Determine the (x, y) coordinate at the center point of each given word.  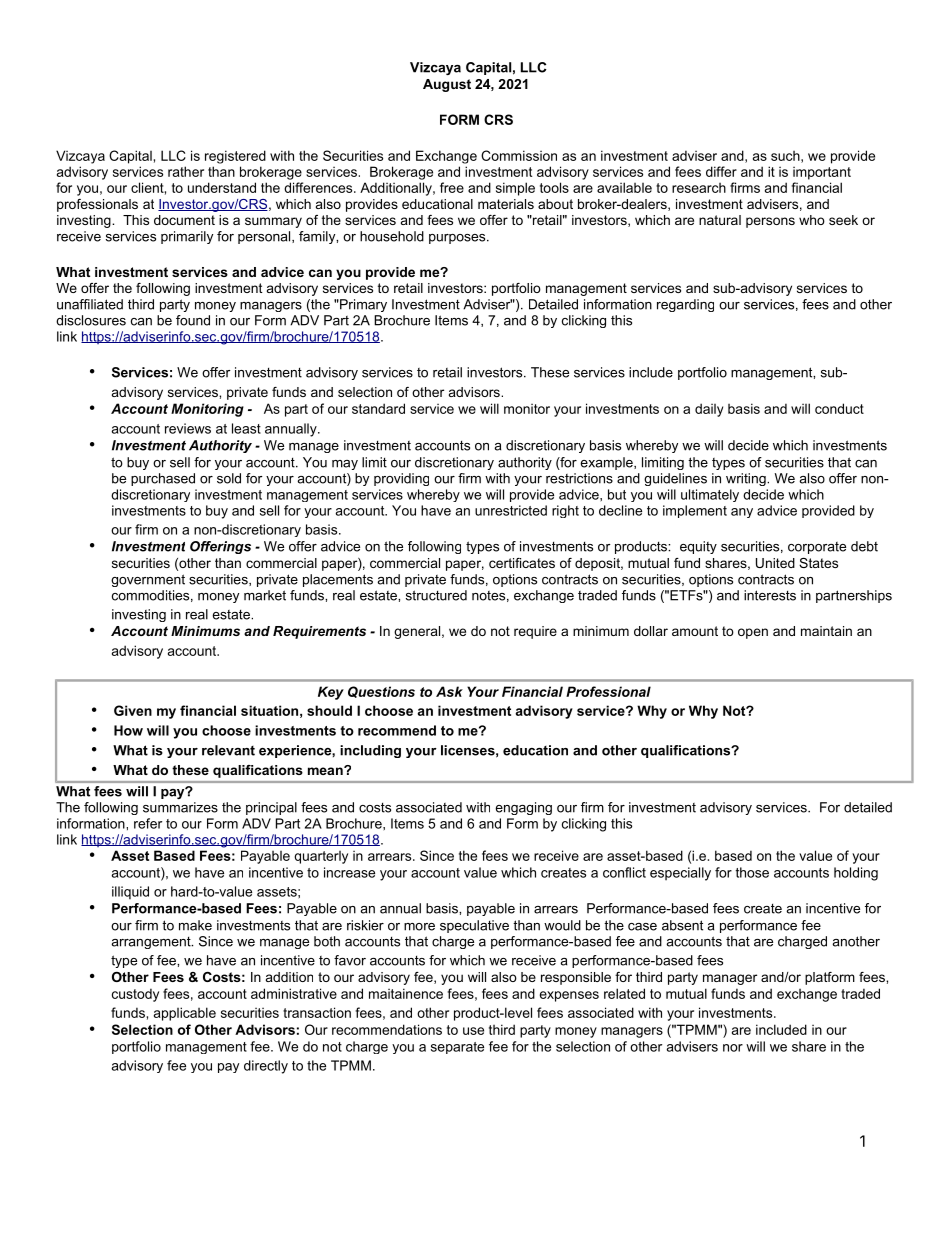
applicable (185, 1014)
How (128, 730)
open (753, 633)
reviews (188, 428)
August (447, 85)
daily (709, 410)
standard (378, 408)
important (822, 173)
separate (457, 1048)
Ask (449, 691)
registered (235, 157)
